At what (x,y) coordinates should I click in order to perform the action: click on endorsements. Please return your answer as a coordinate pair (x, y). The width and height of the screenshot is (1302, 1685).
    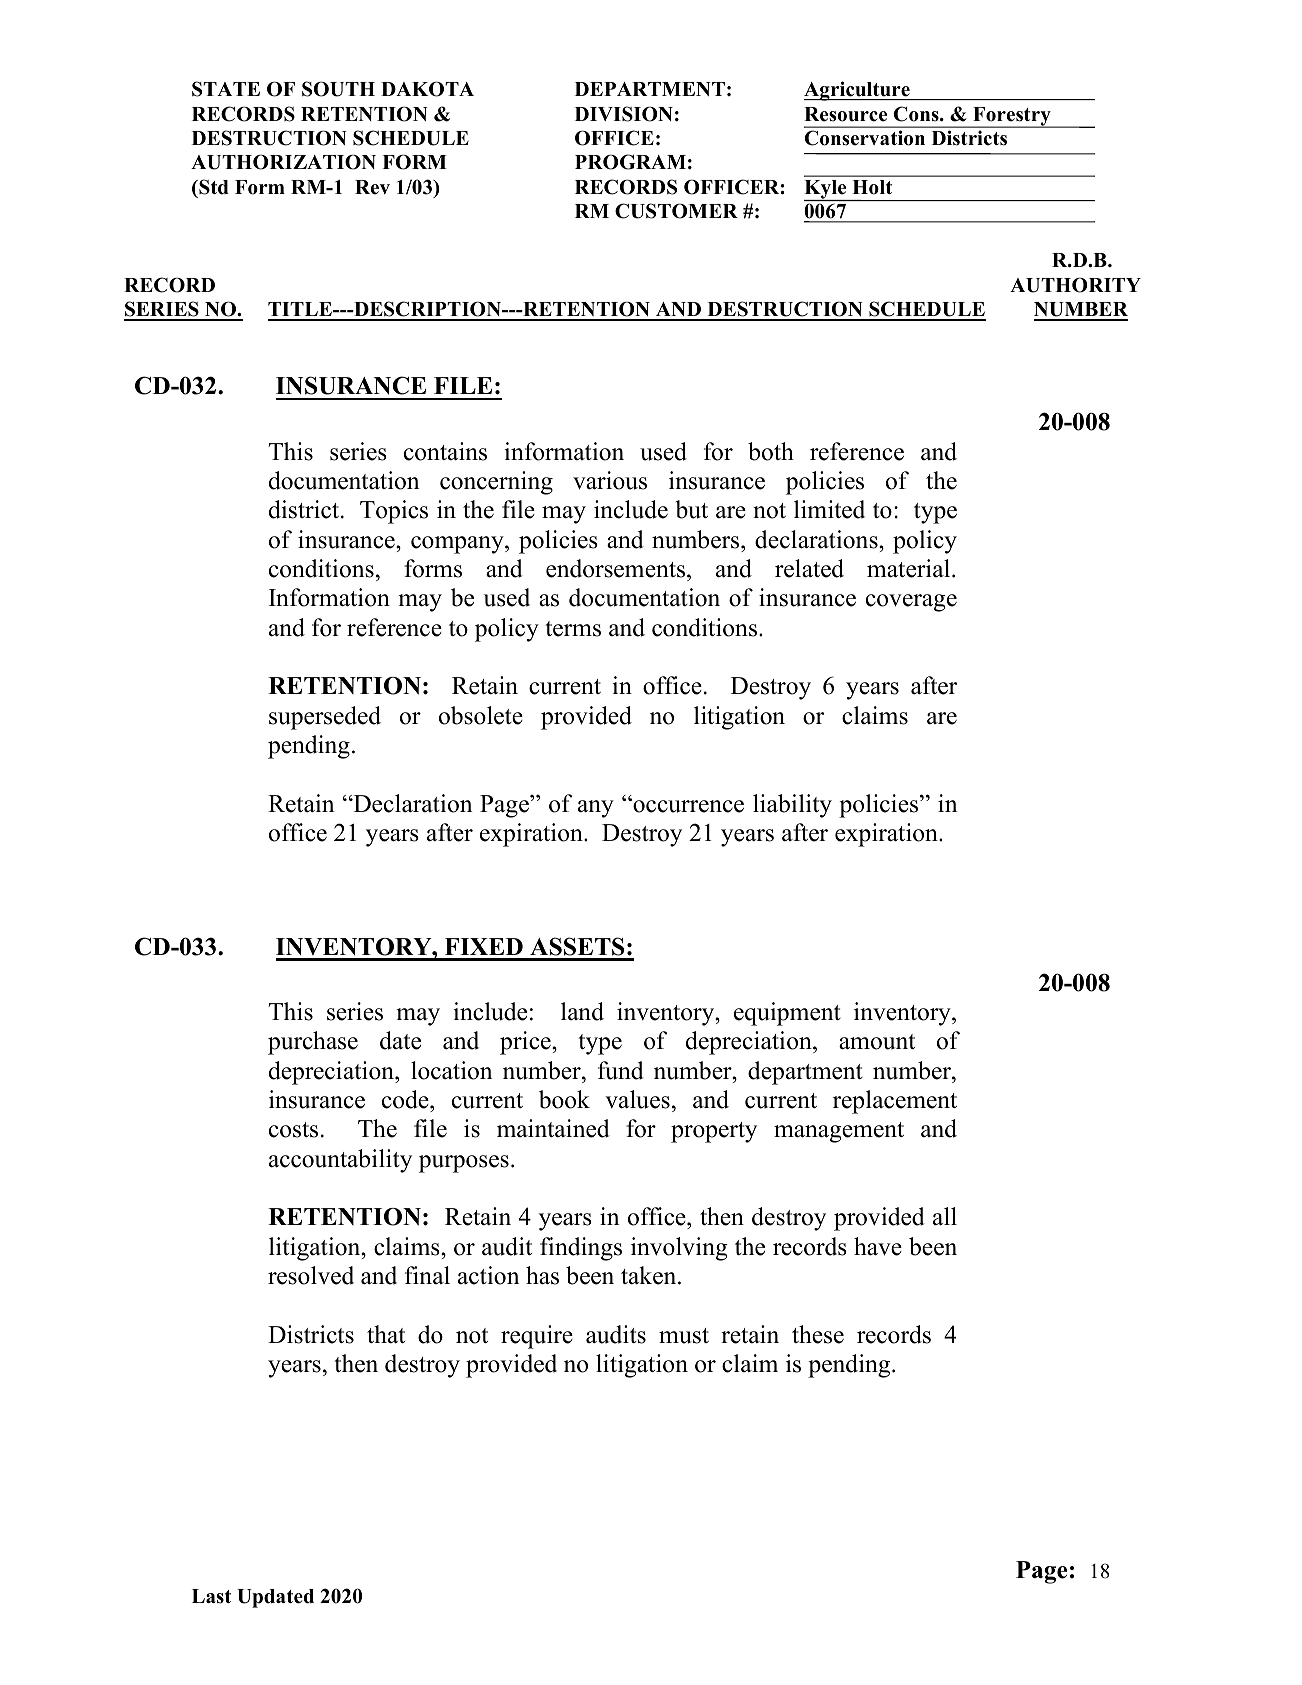
    Looking at the image, I should click on (617, 568).
